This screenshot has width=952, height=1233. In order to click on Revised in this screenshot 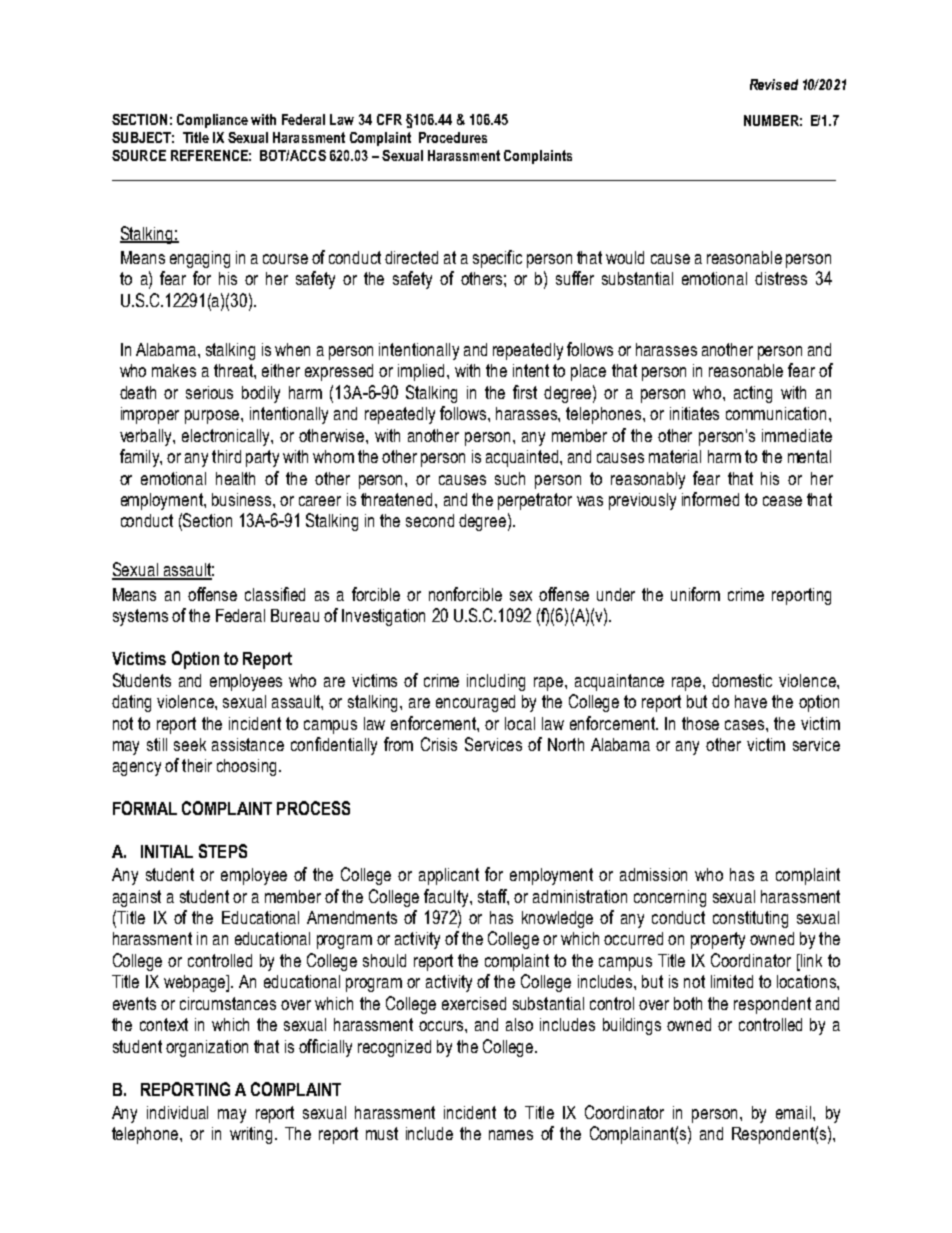, I will do `click(774, 84)`.
